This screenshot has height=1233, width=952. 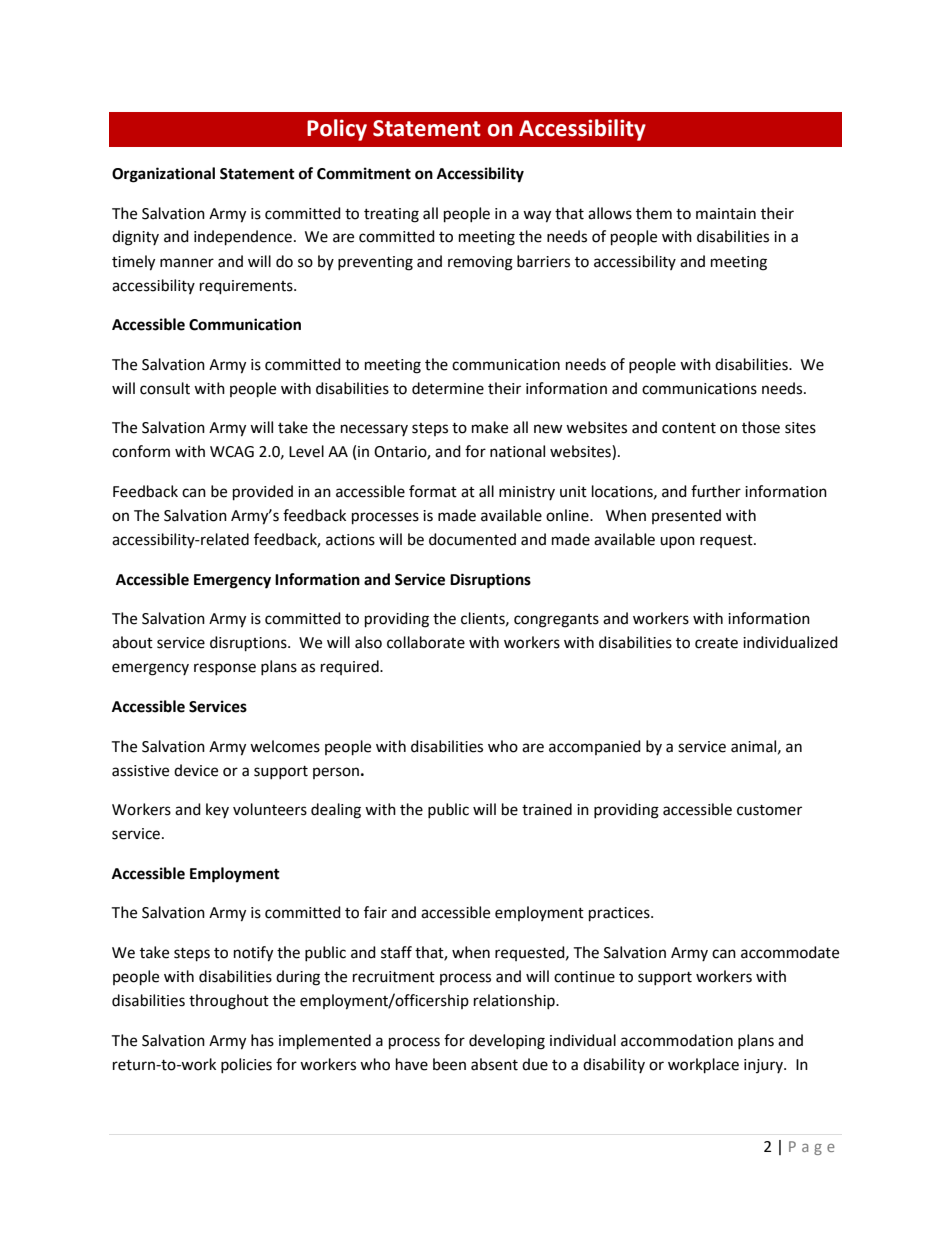 I want to click on collaborate, so click(x=426, y=642).
